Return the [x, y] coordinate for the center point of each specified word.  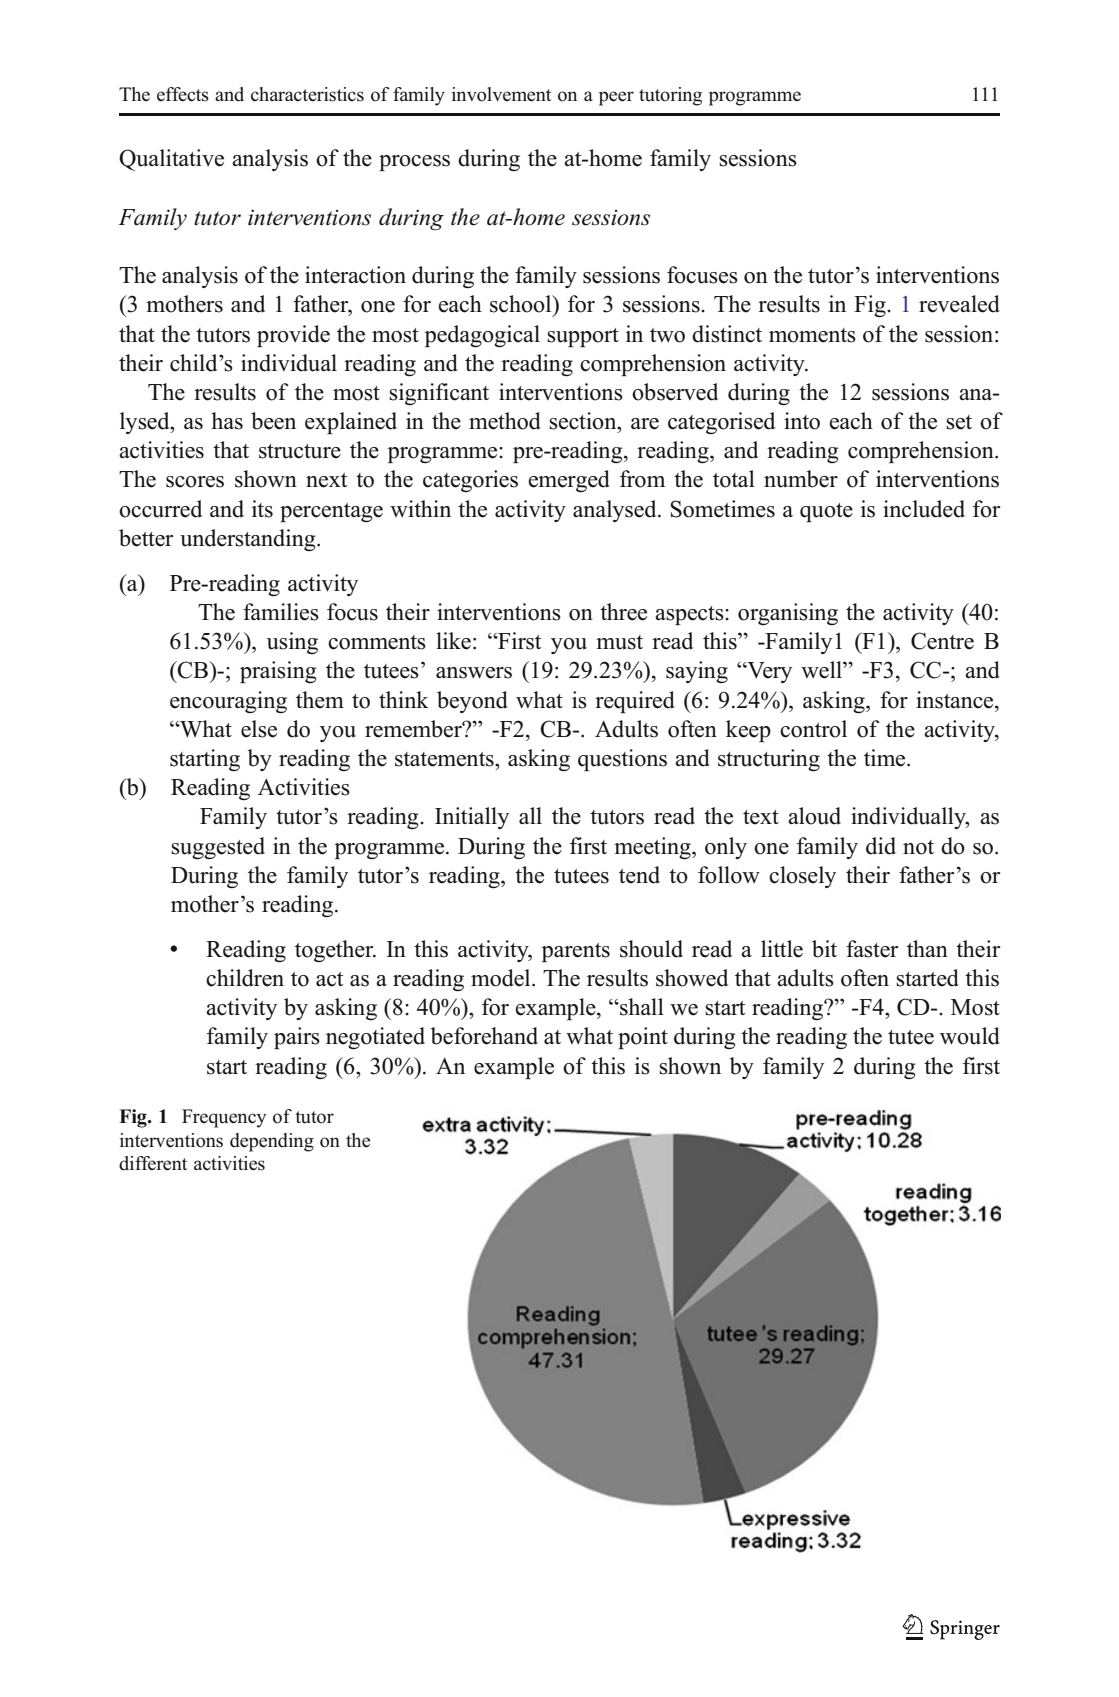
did [881, 846]
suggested [218, 848]
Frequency [224, 1118]
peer [616, 98]
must [619, 642]
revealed [959, 304]
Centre [942, 641]
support [583, 337]
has [227, 421]
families [281, 612]
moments [812, 335]
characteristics [307, 94]
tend [639, 875]
